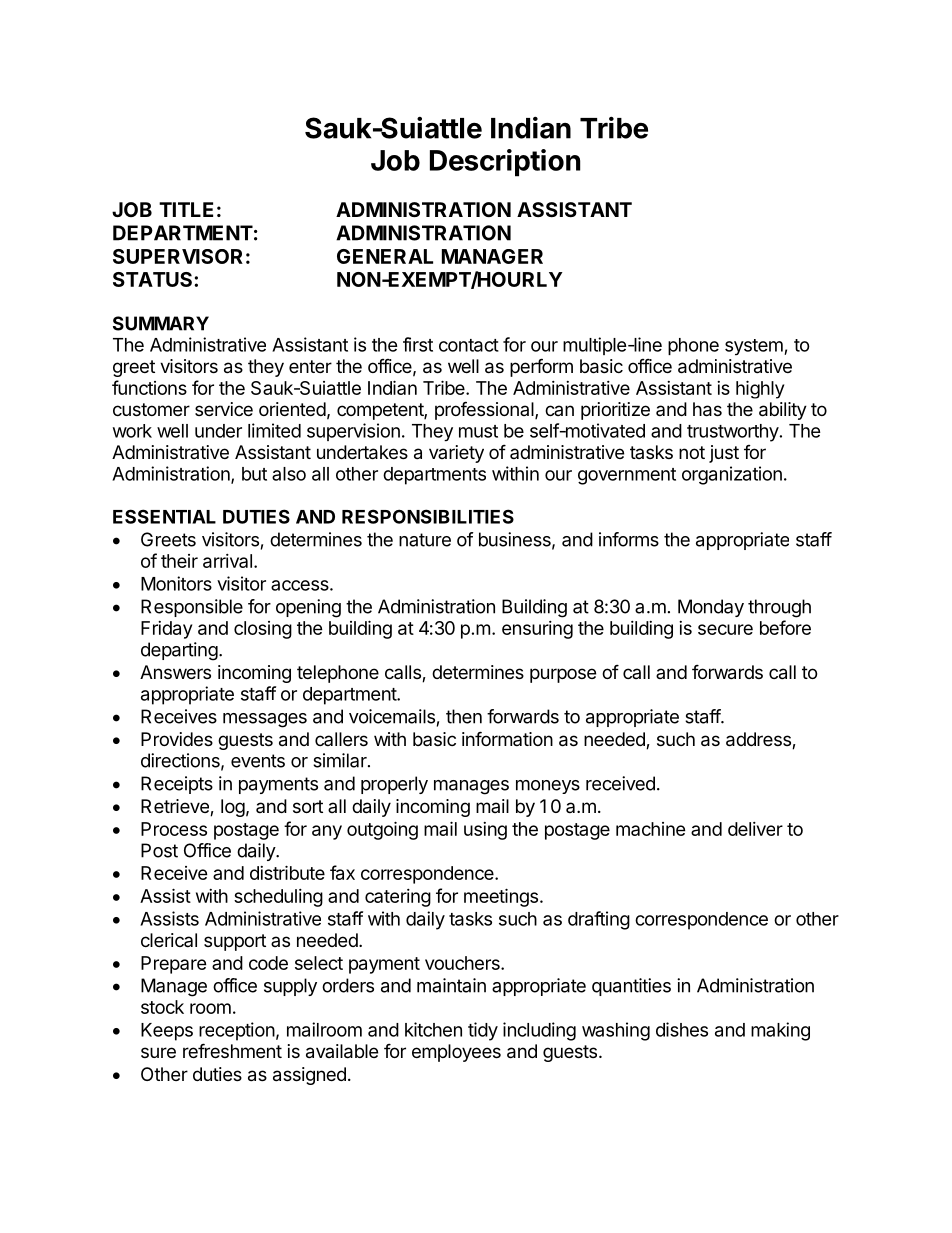 This image has width=952, height=1233. Describe the element at coordinates (177, 785) in the image. I see `Receipts` at that location.
